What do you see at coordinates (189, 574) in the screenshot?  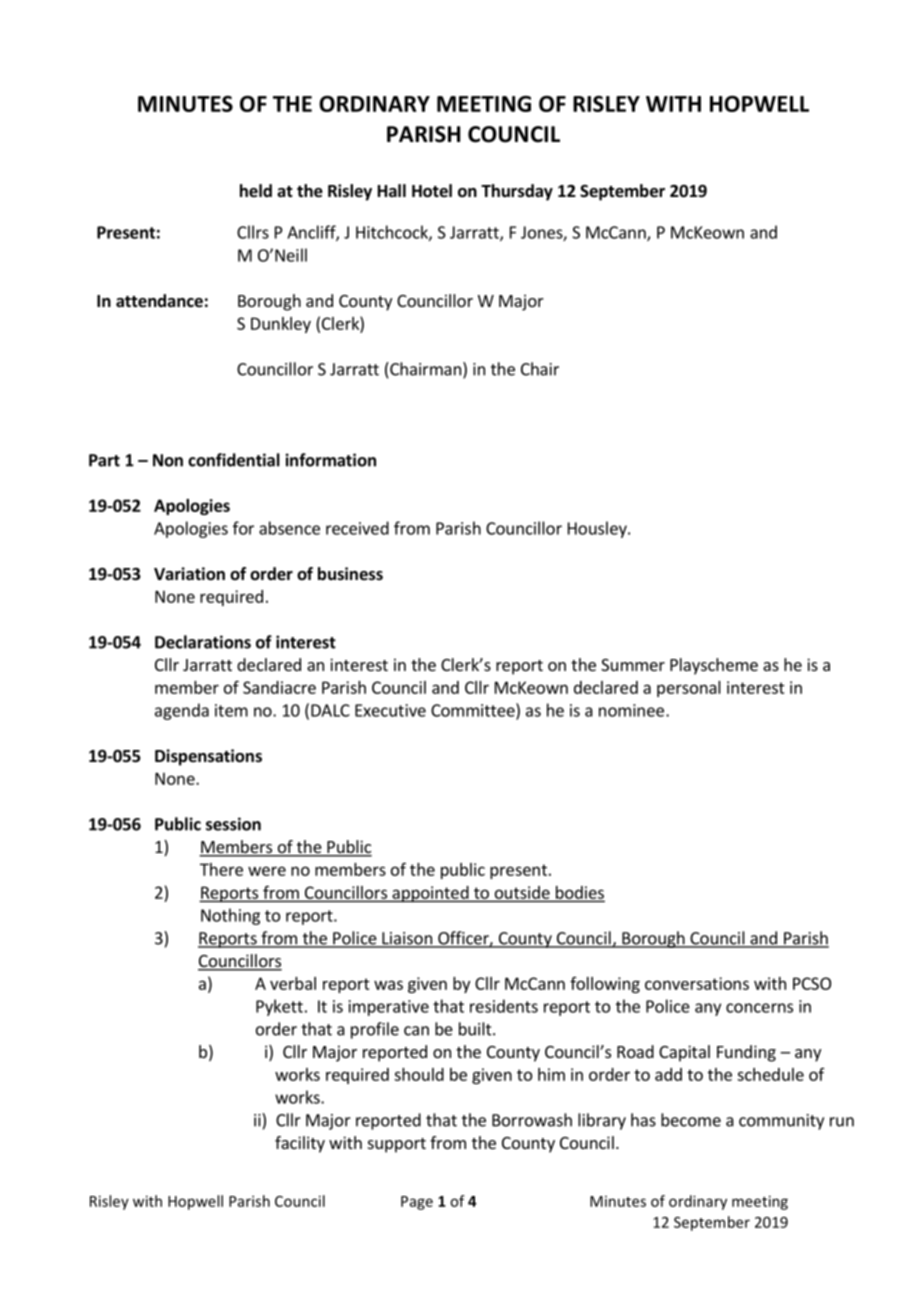 I see `Variation` at bounding box center [189, 574].
